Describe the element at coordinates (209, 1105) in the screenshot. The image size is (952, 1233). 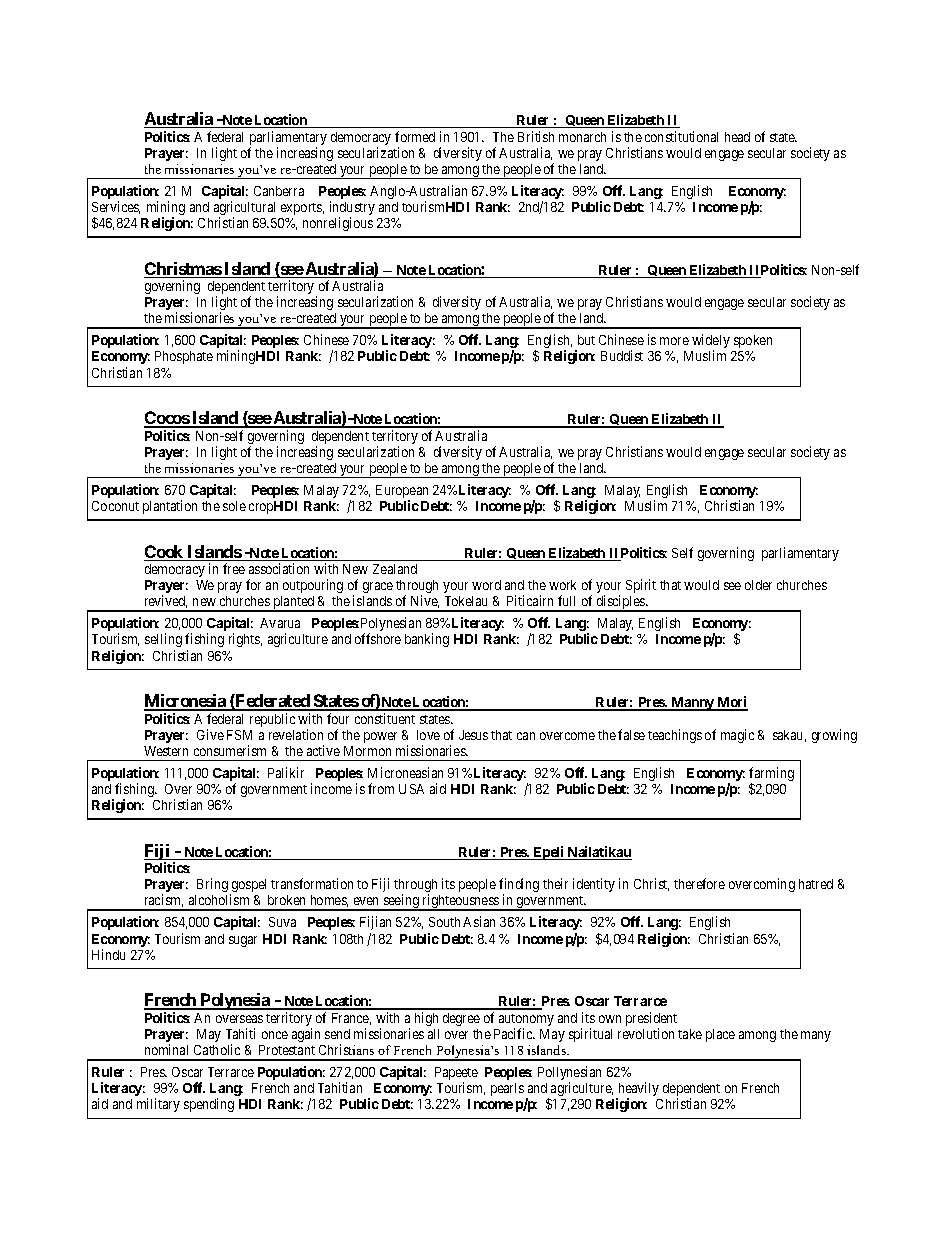
I see `spending` at that location.
